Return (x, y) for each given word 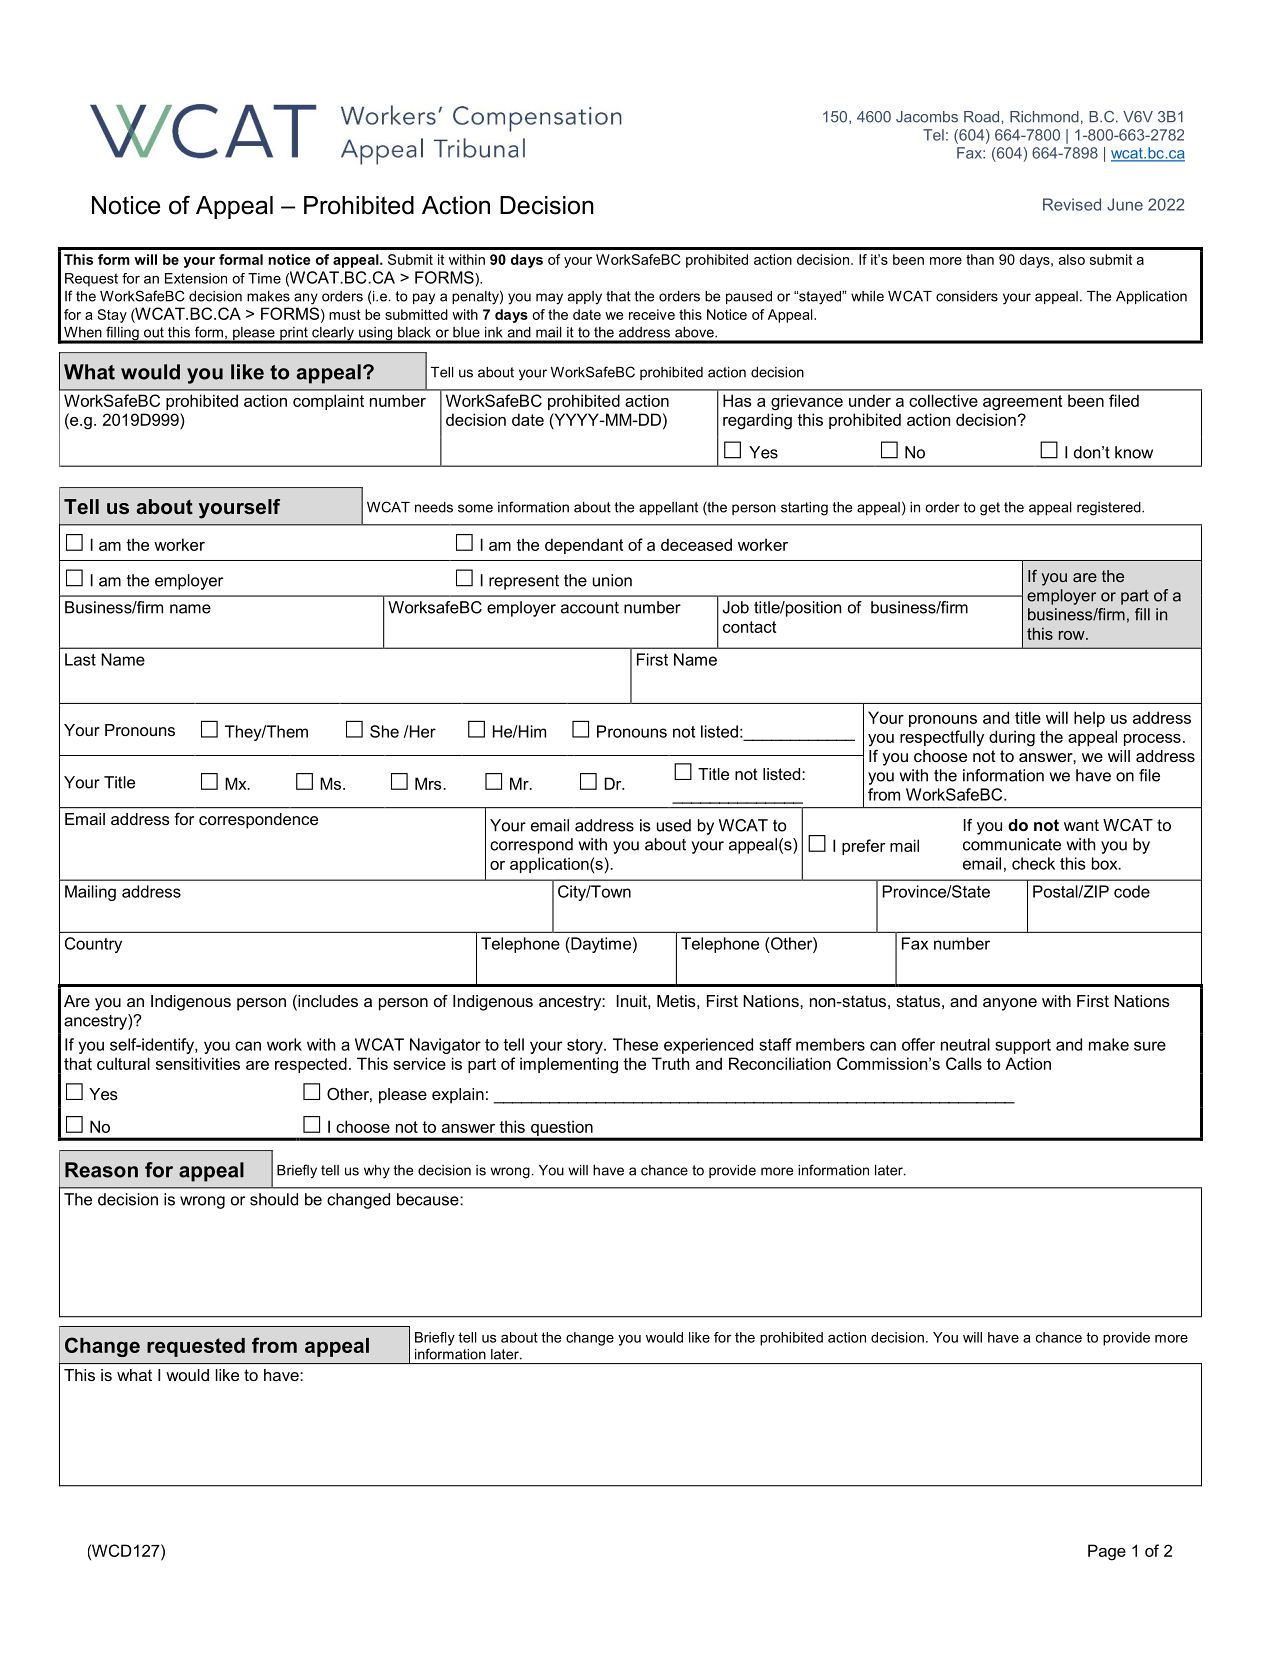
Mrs (429, 783)
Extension (196, 278)
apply (585, 298)
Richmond (1044, 117)
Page (1107, 1552)
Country (93, 945)
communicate (1012, 844)
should (274, 1199)
